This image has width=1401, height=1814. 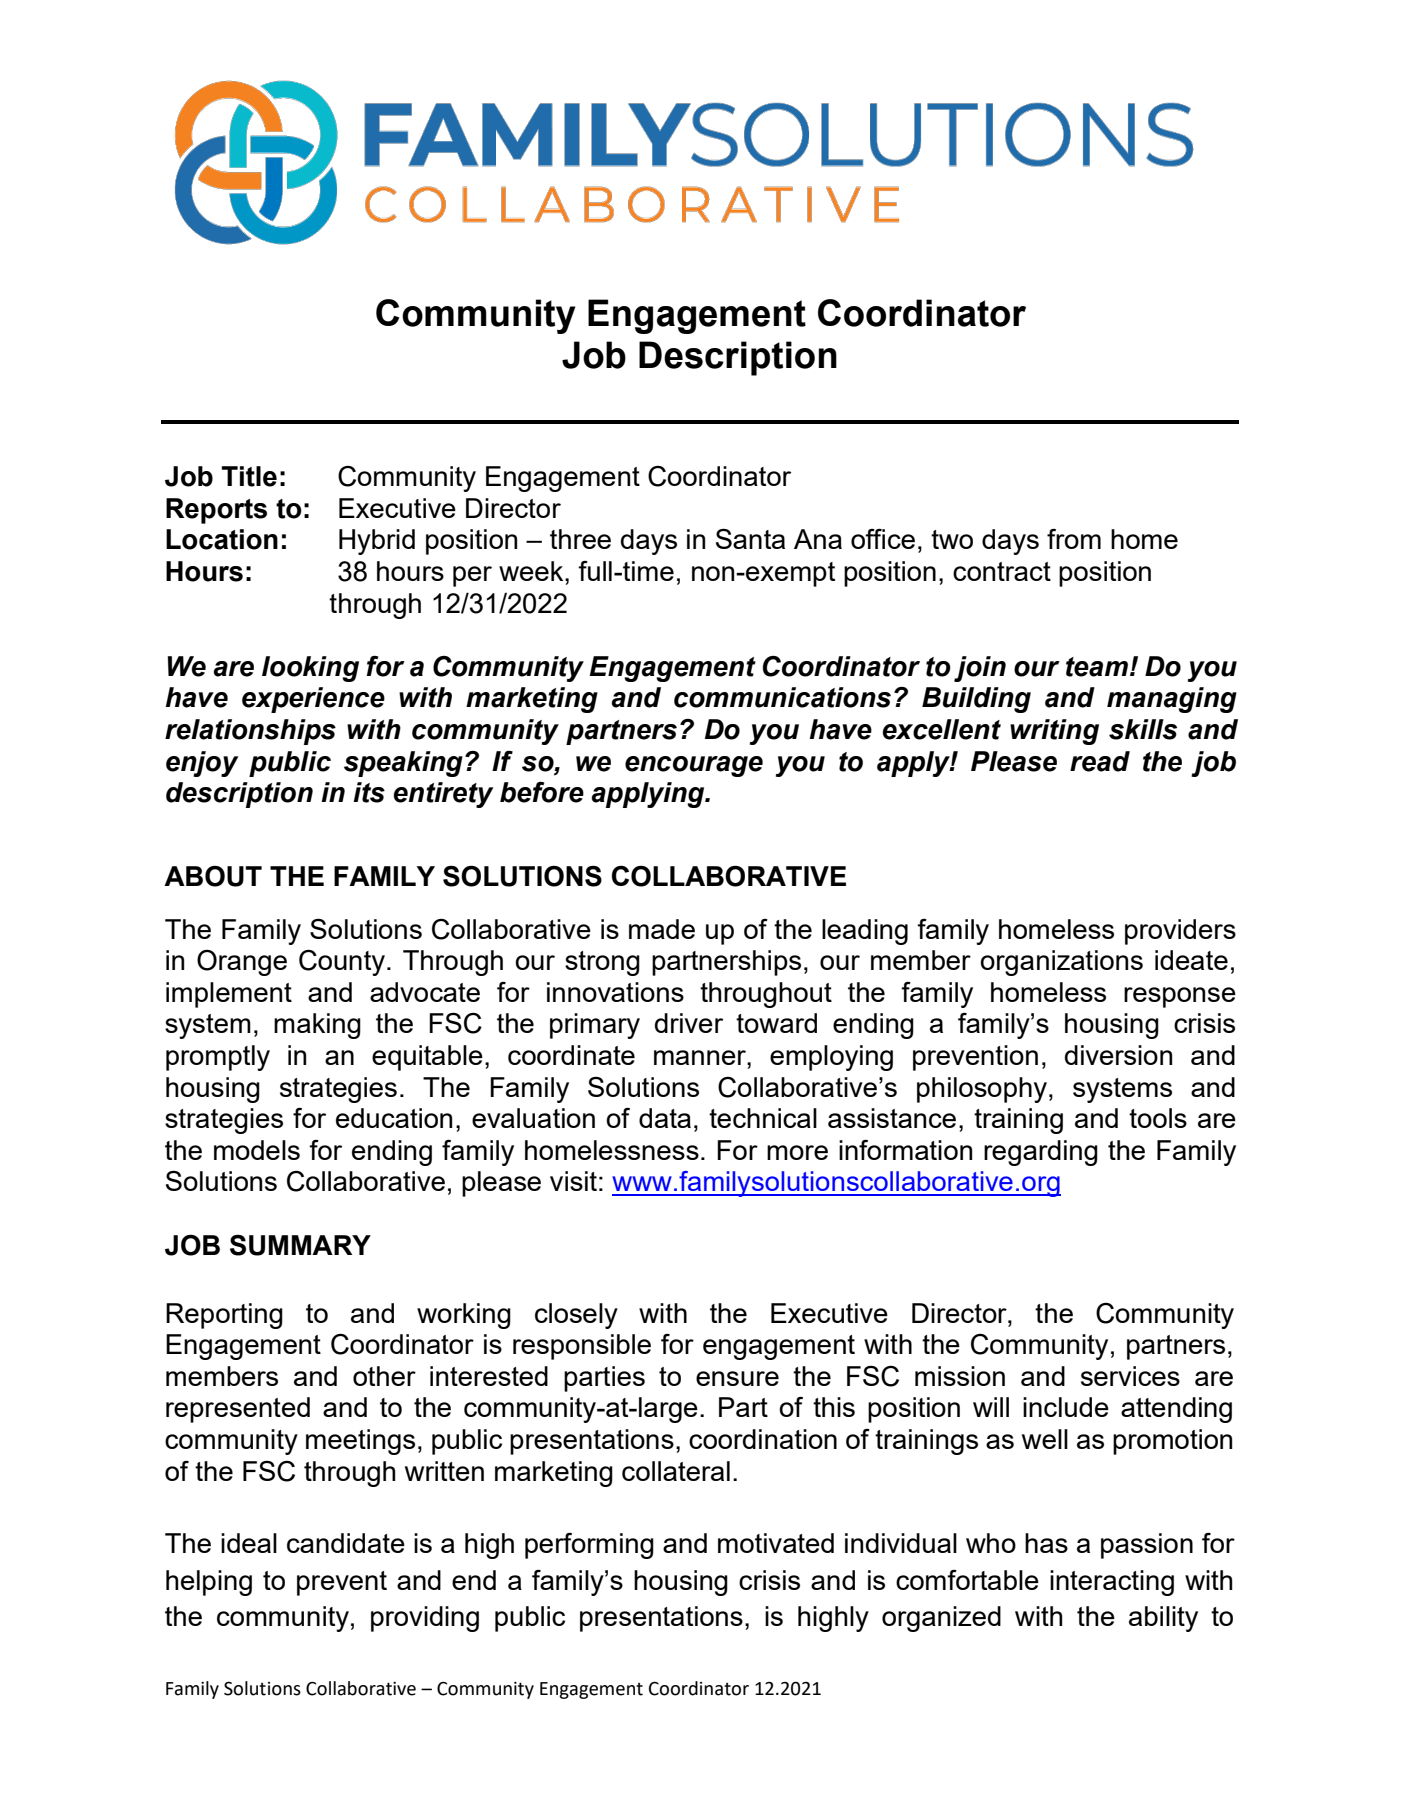 I want to click on interacting, so click(x=1112, y=1583).
